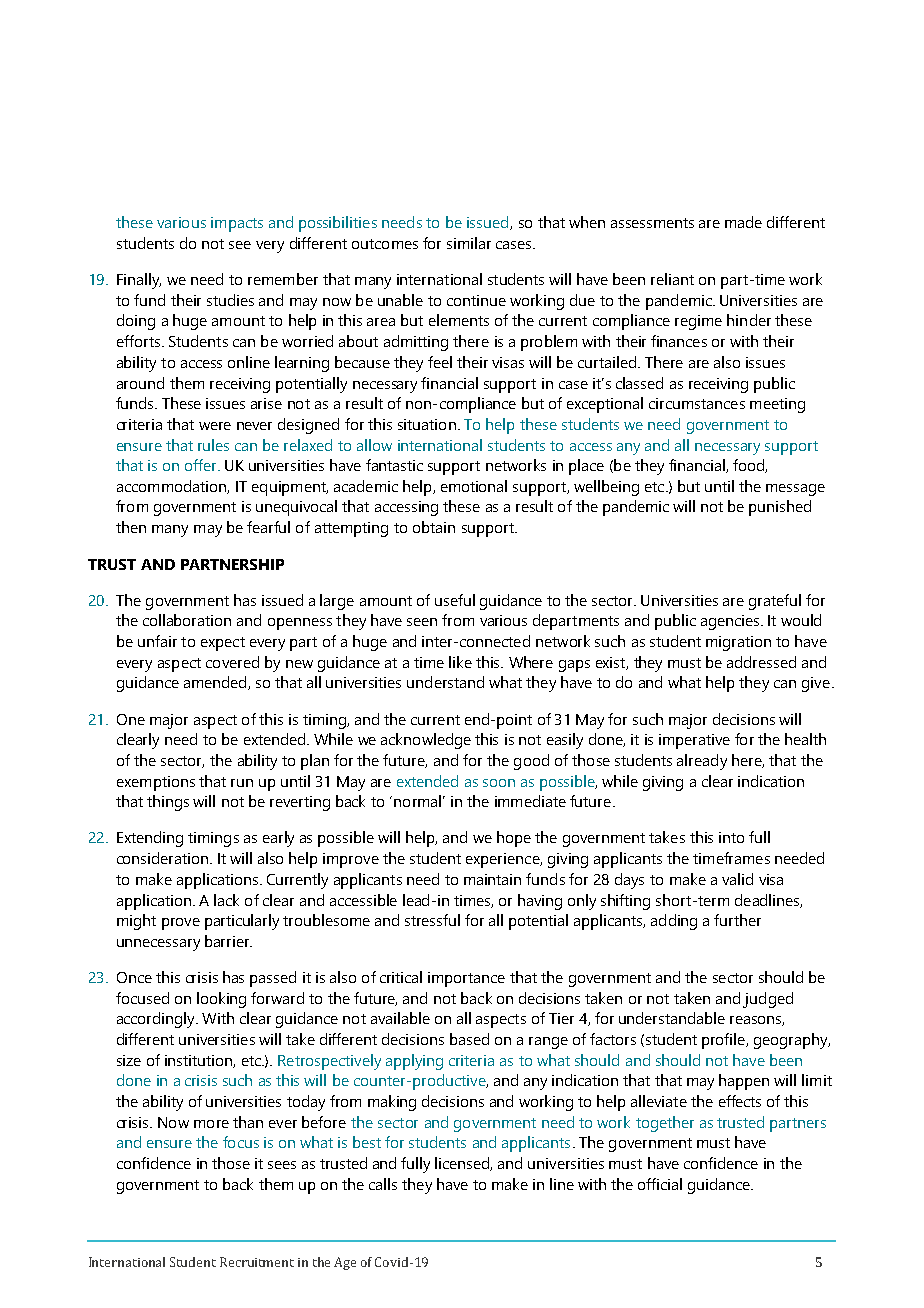 The width and height of the document is (924, 1308). What do you see at coordinates (187, 620) in the document?
I see `collaboration` at bounding box center [187, 620].
